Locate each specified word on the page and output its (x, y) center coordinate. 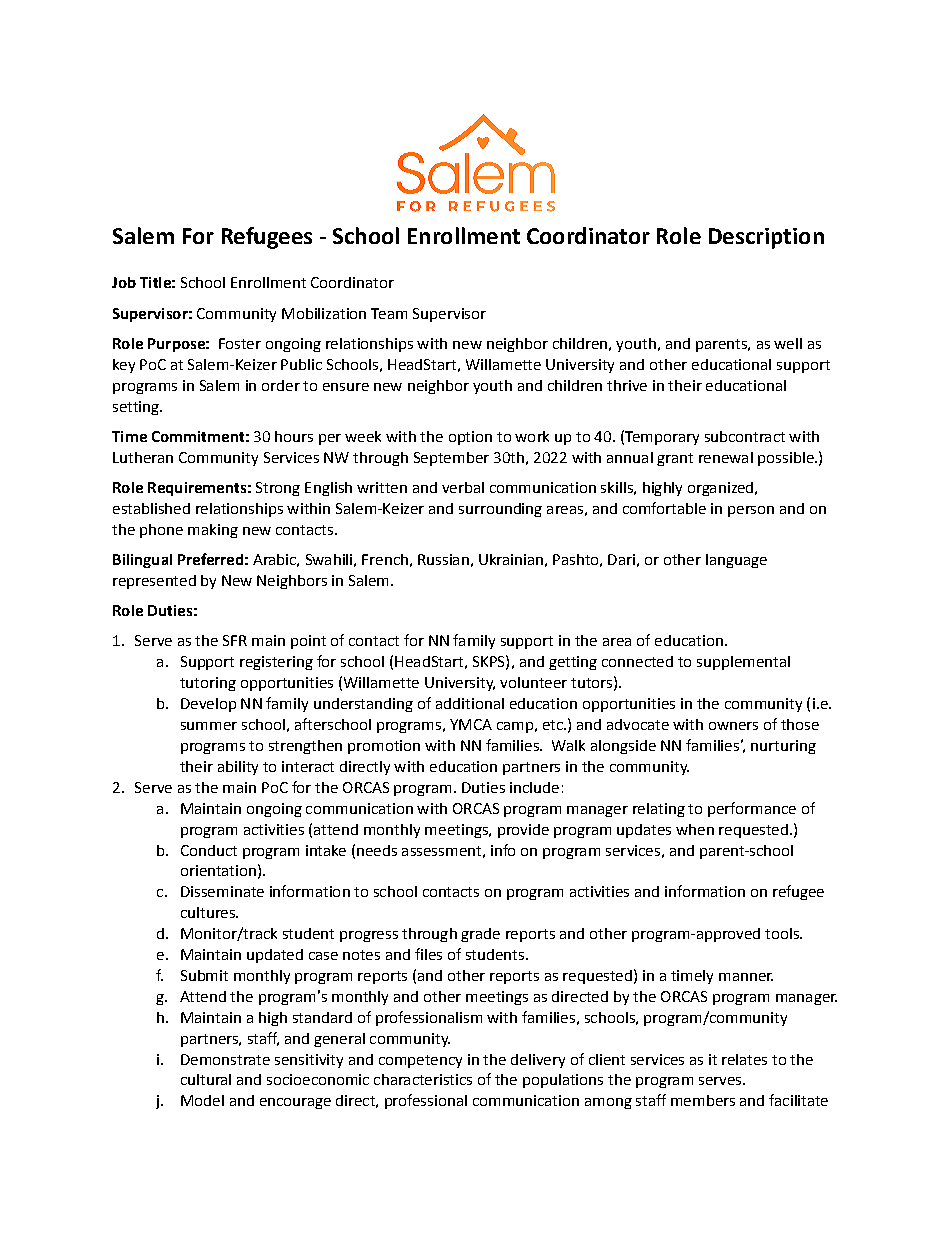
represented (154, 582)
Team (389, 313)
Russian (443, 559)
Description (766, 238)
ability (238, 768)
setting (137, 408)
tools (783, 933)
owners (733, 726)
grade (480, 935)
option (470, 438)
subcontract (745, 436)
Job (124, 282)
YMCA (471, 724)
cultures (209, 912)
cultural (206, 1079)
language (736, 561)
